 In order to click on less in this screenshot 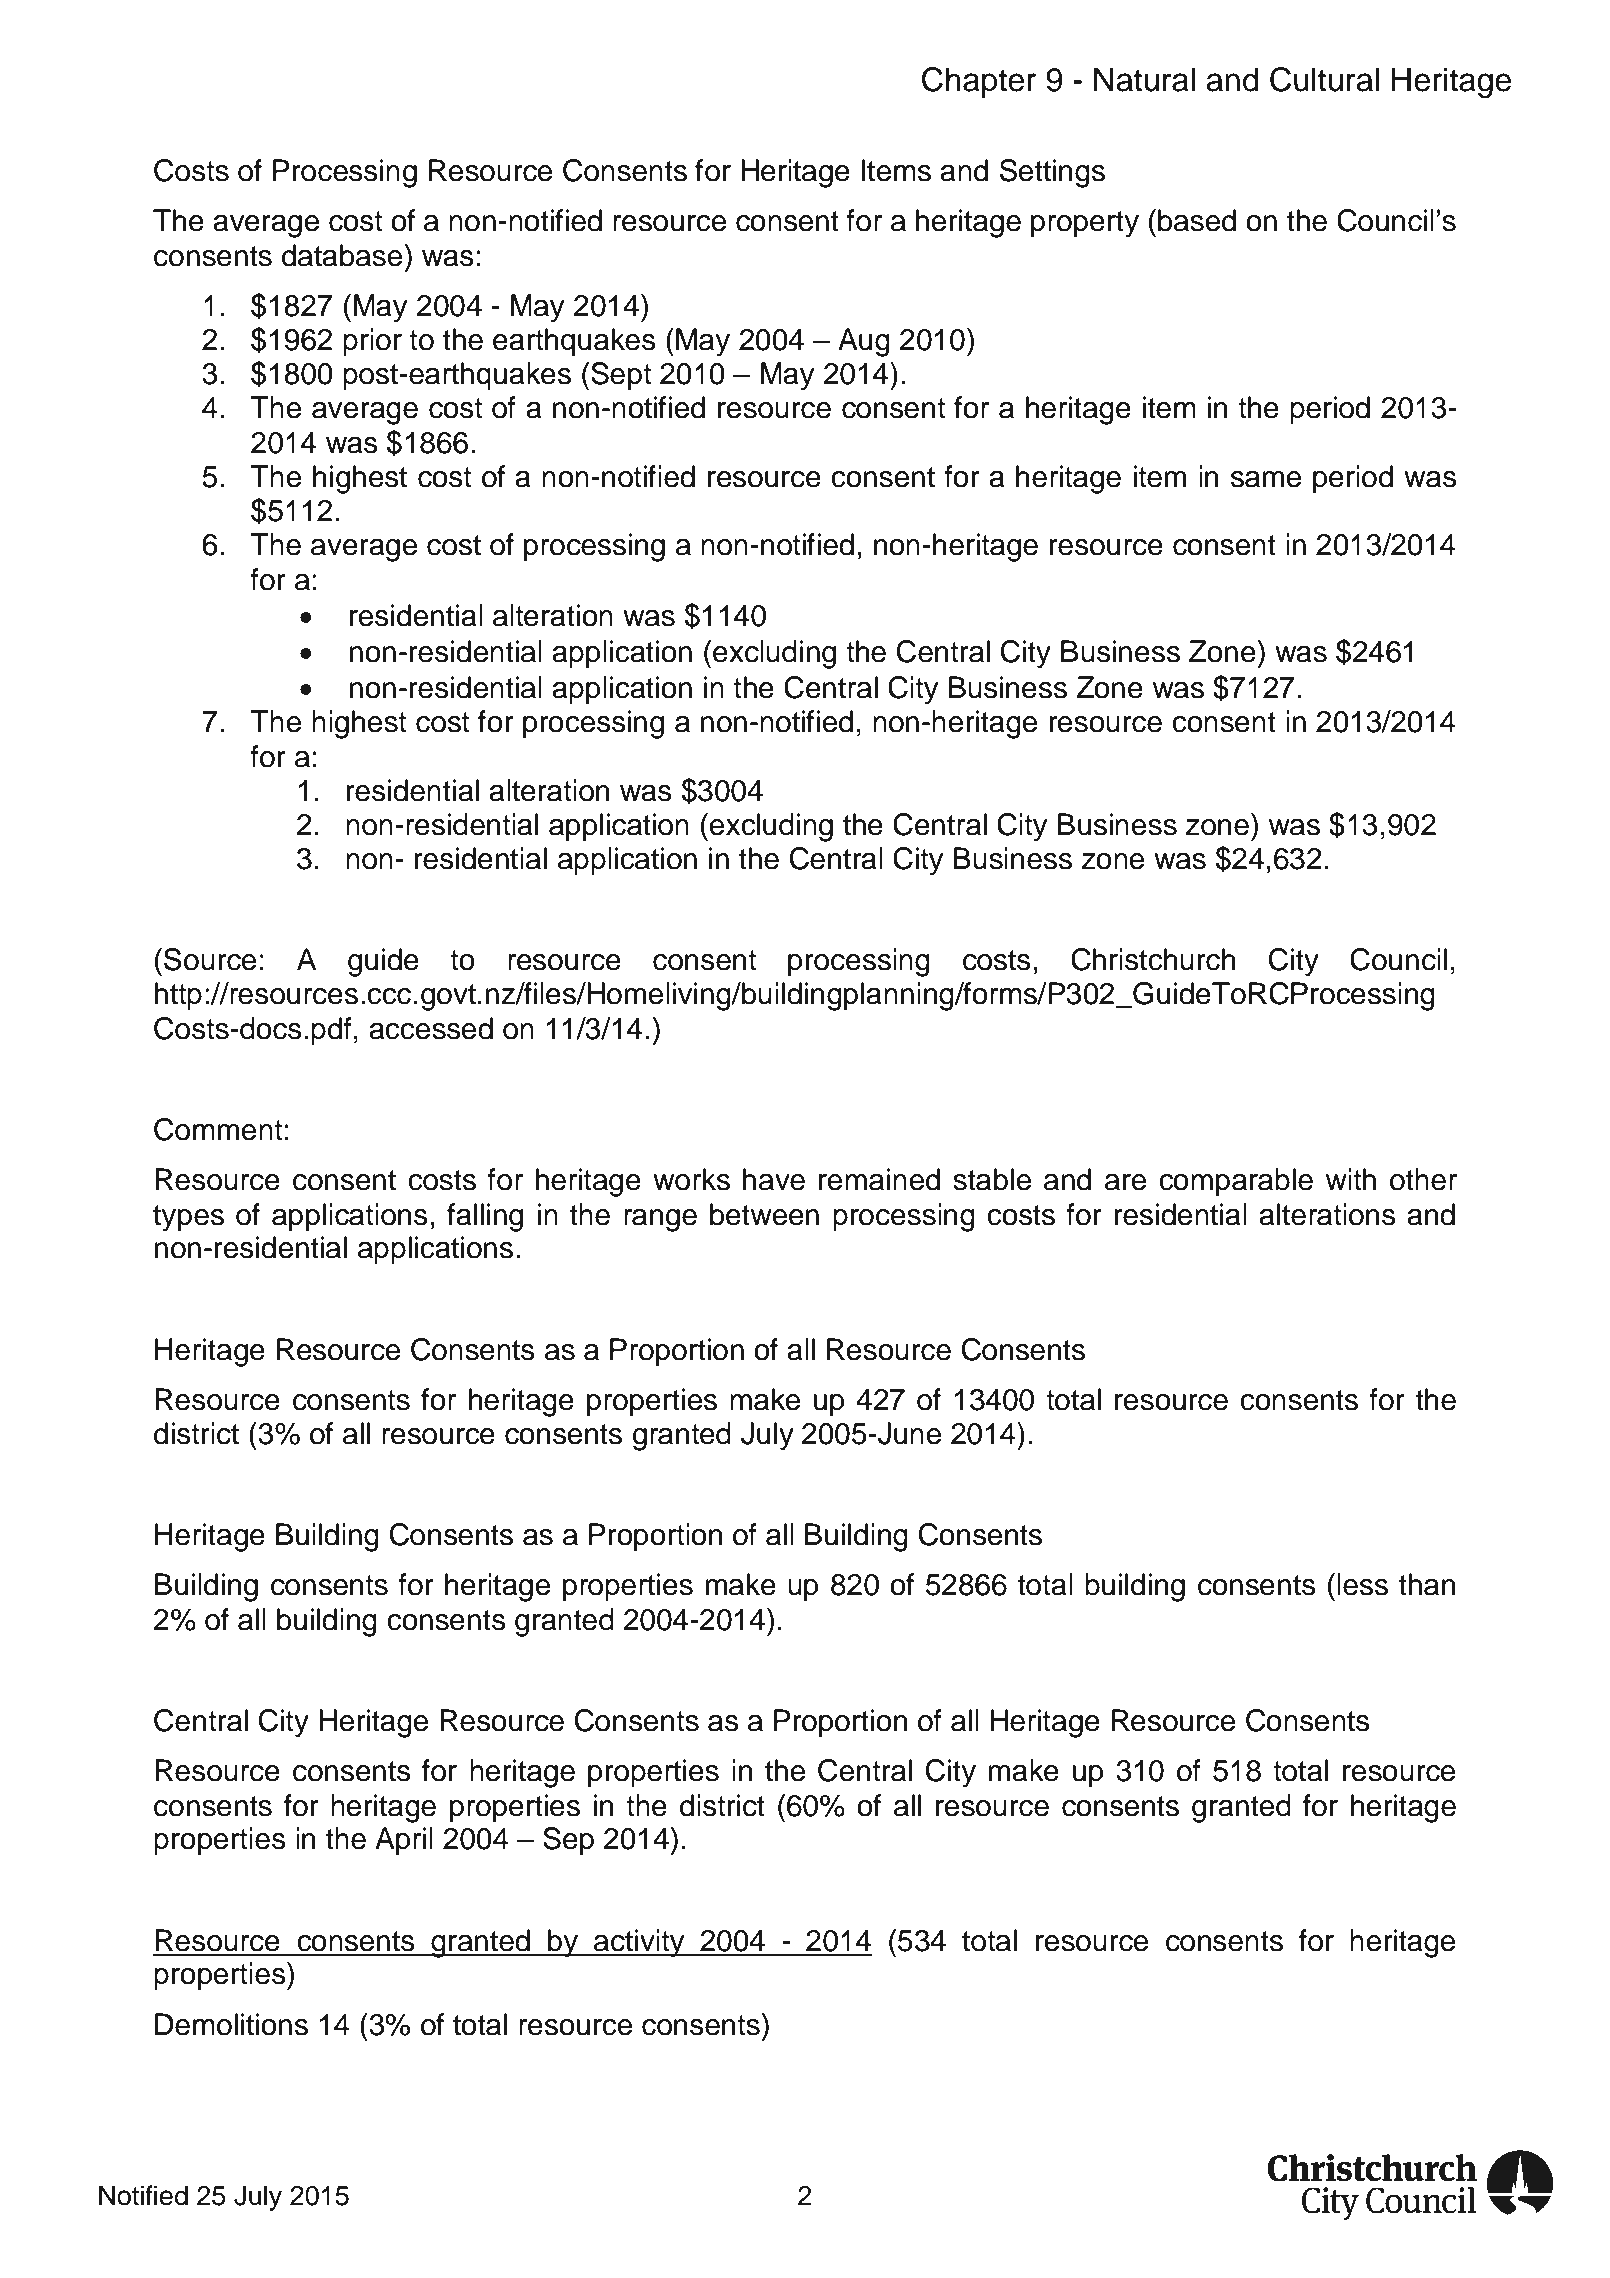, I will do `click(1362, 1584)`.
